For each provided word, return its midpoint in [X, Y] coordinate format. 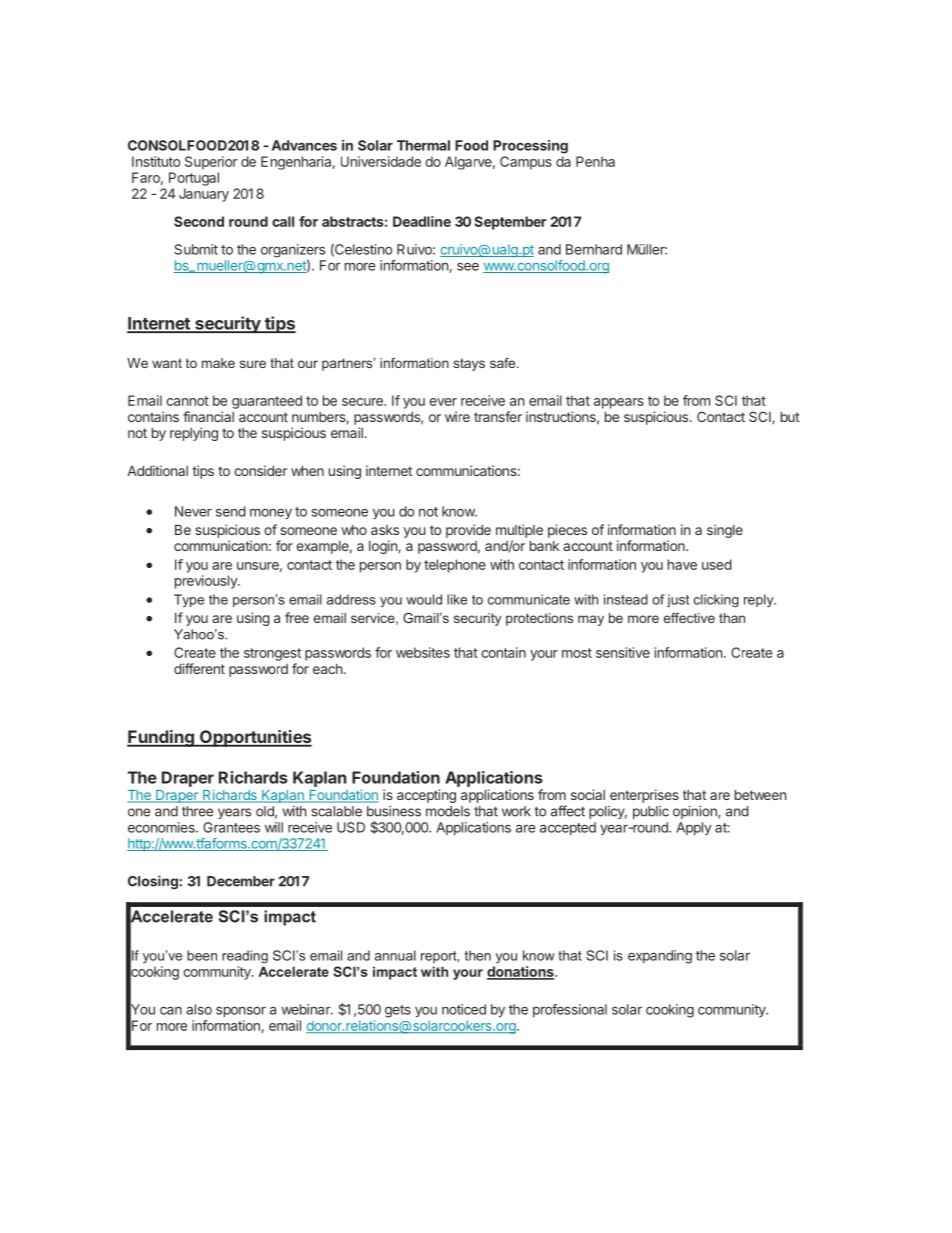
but [790, 417]
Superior [211, 163]
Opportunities [255, 738]
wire [457, 416]
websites [423, 652]
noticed [464, 1009]
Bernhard [594, 249]
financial [208, 416]
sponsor [241, 1012]
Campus [526, 163]
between [760, 795]
